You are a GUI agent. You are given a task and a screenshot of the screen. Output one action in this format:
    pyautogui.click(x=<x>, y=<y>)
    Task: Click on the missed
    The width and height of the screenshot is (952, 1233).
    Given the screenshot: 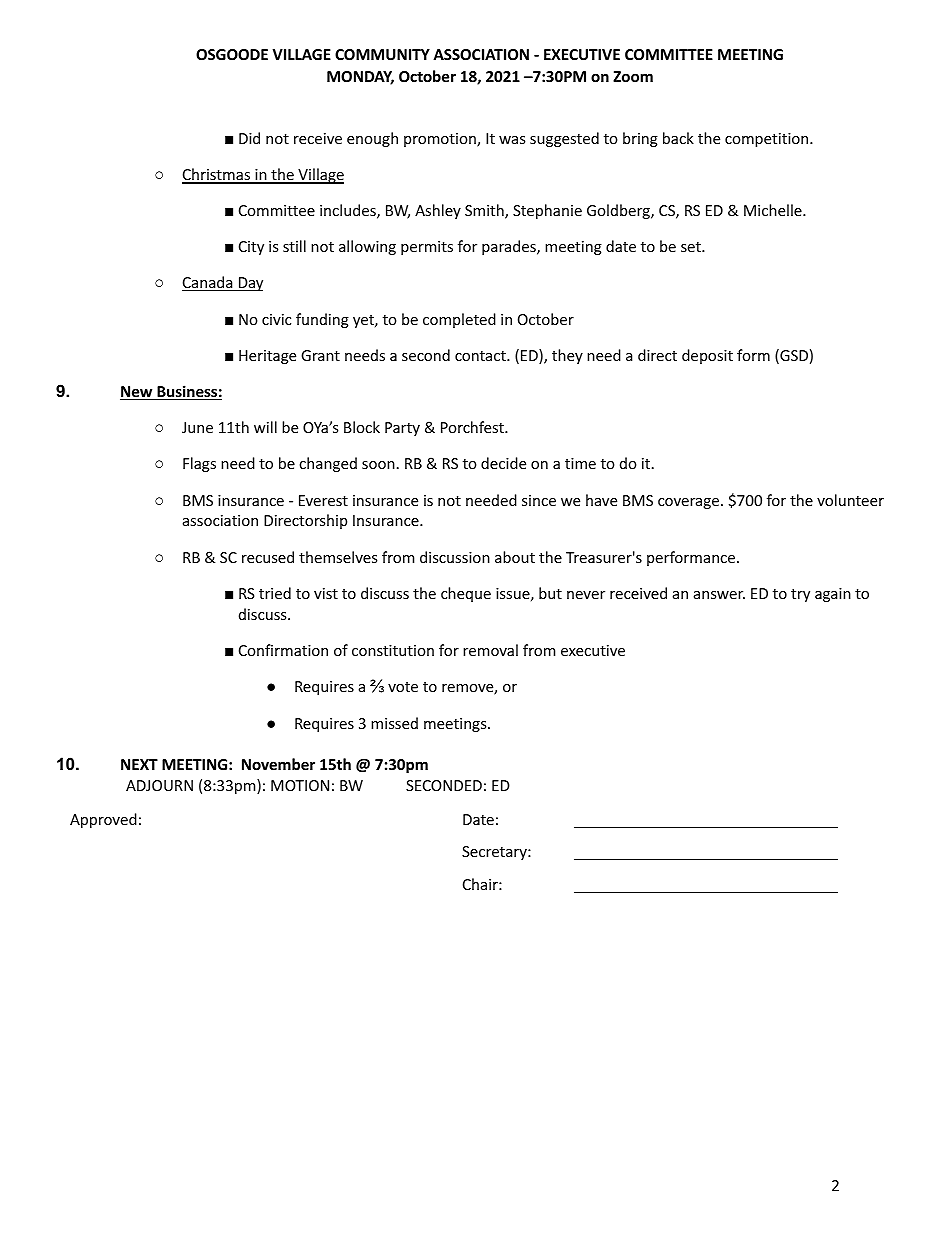 What is the action you would take?
    pyautogui.click(x=394, y=723)
